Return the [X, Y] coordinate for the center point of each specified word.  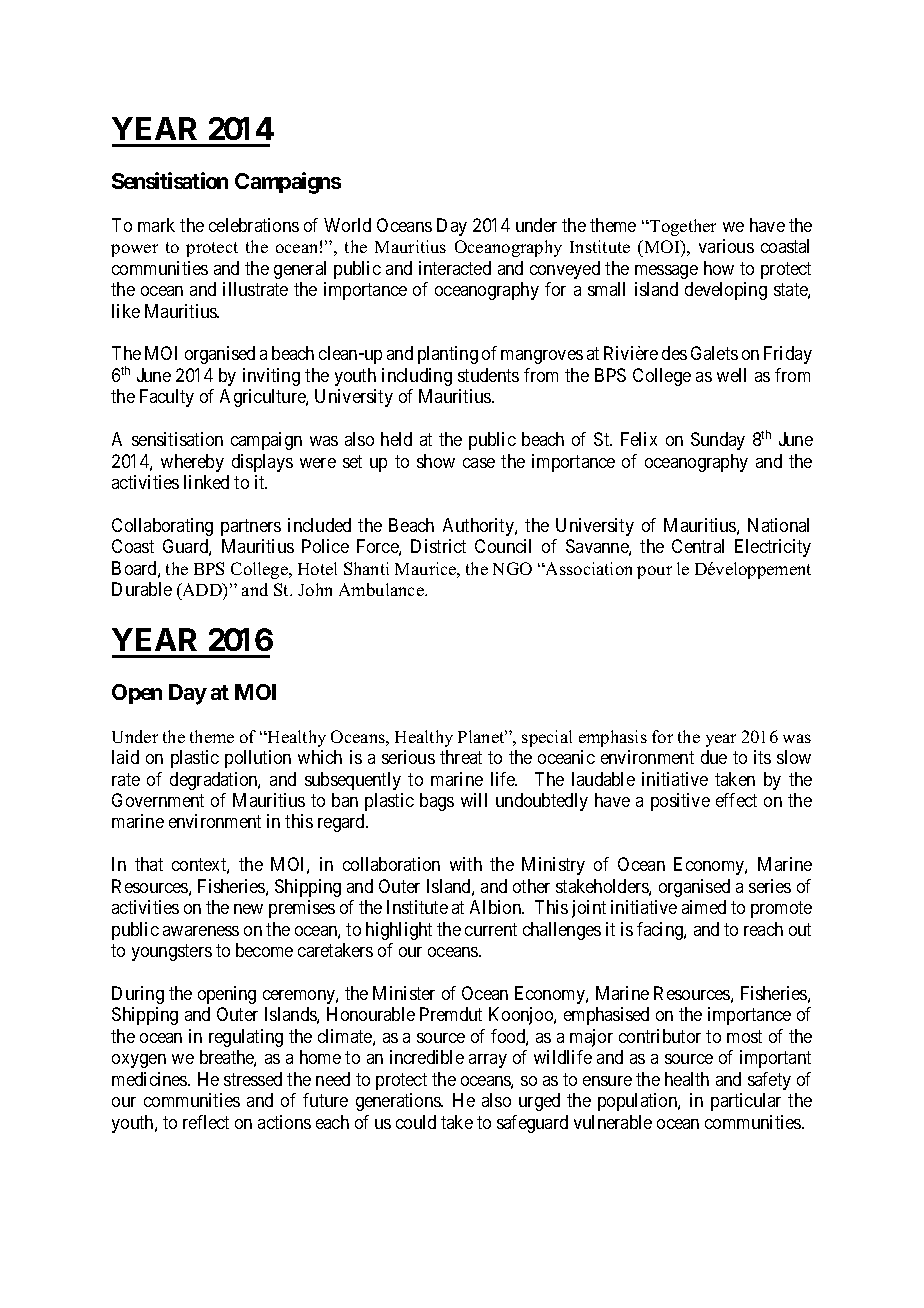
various [726, 246]
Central [698, 546]
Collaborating [162, 527]
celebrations [254, 225]
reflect [206, 1122]
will [474, 800]
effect [736, 800]
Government [158, 800]
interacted [455, 268]
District [438, 546]
